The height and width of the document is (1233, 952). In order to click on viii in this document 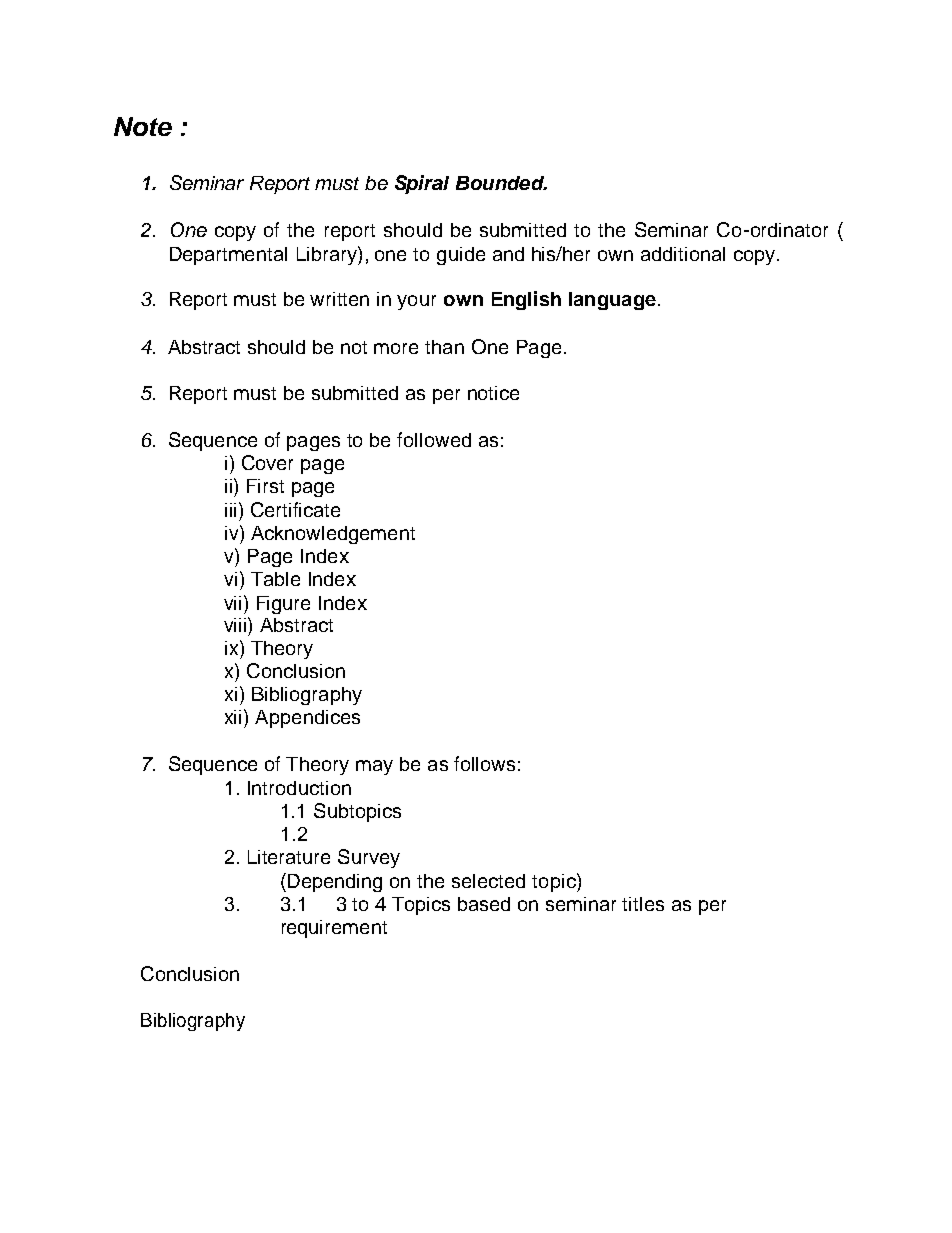, I will do `click(235, 625)`.
